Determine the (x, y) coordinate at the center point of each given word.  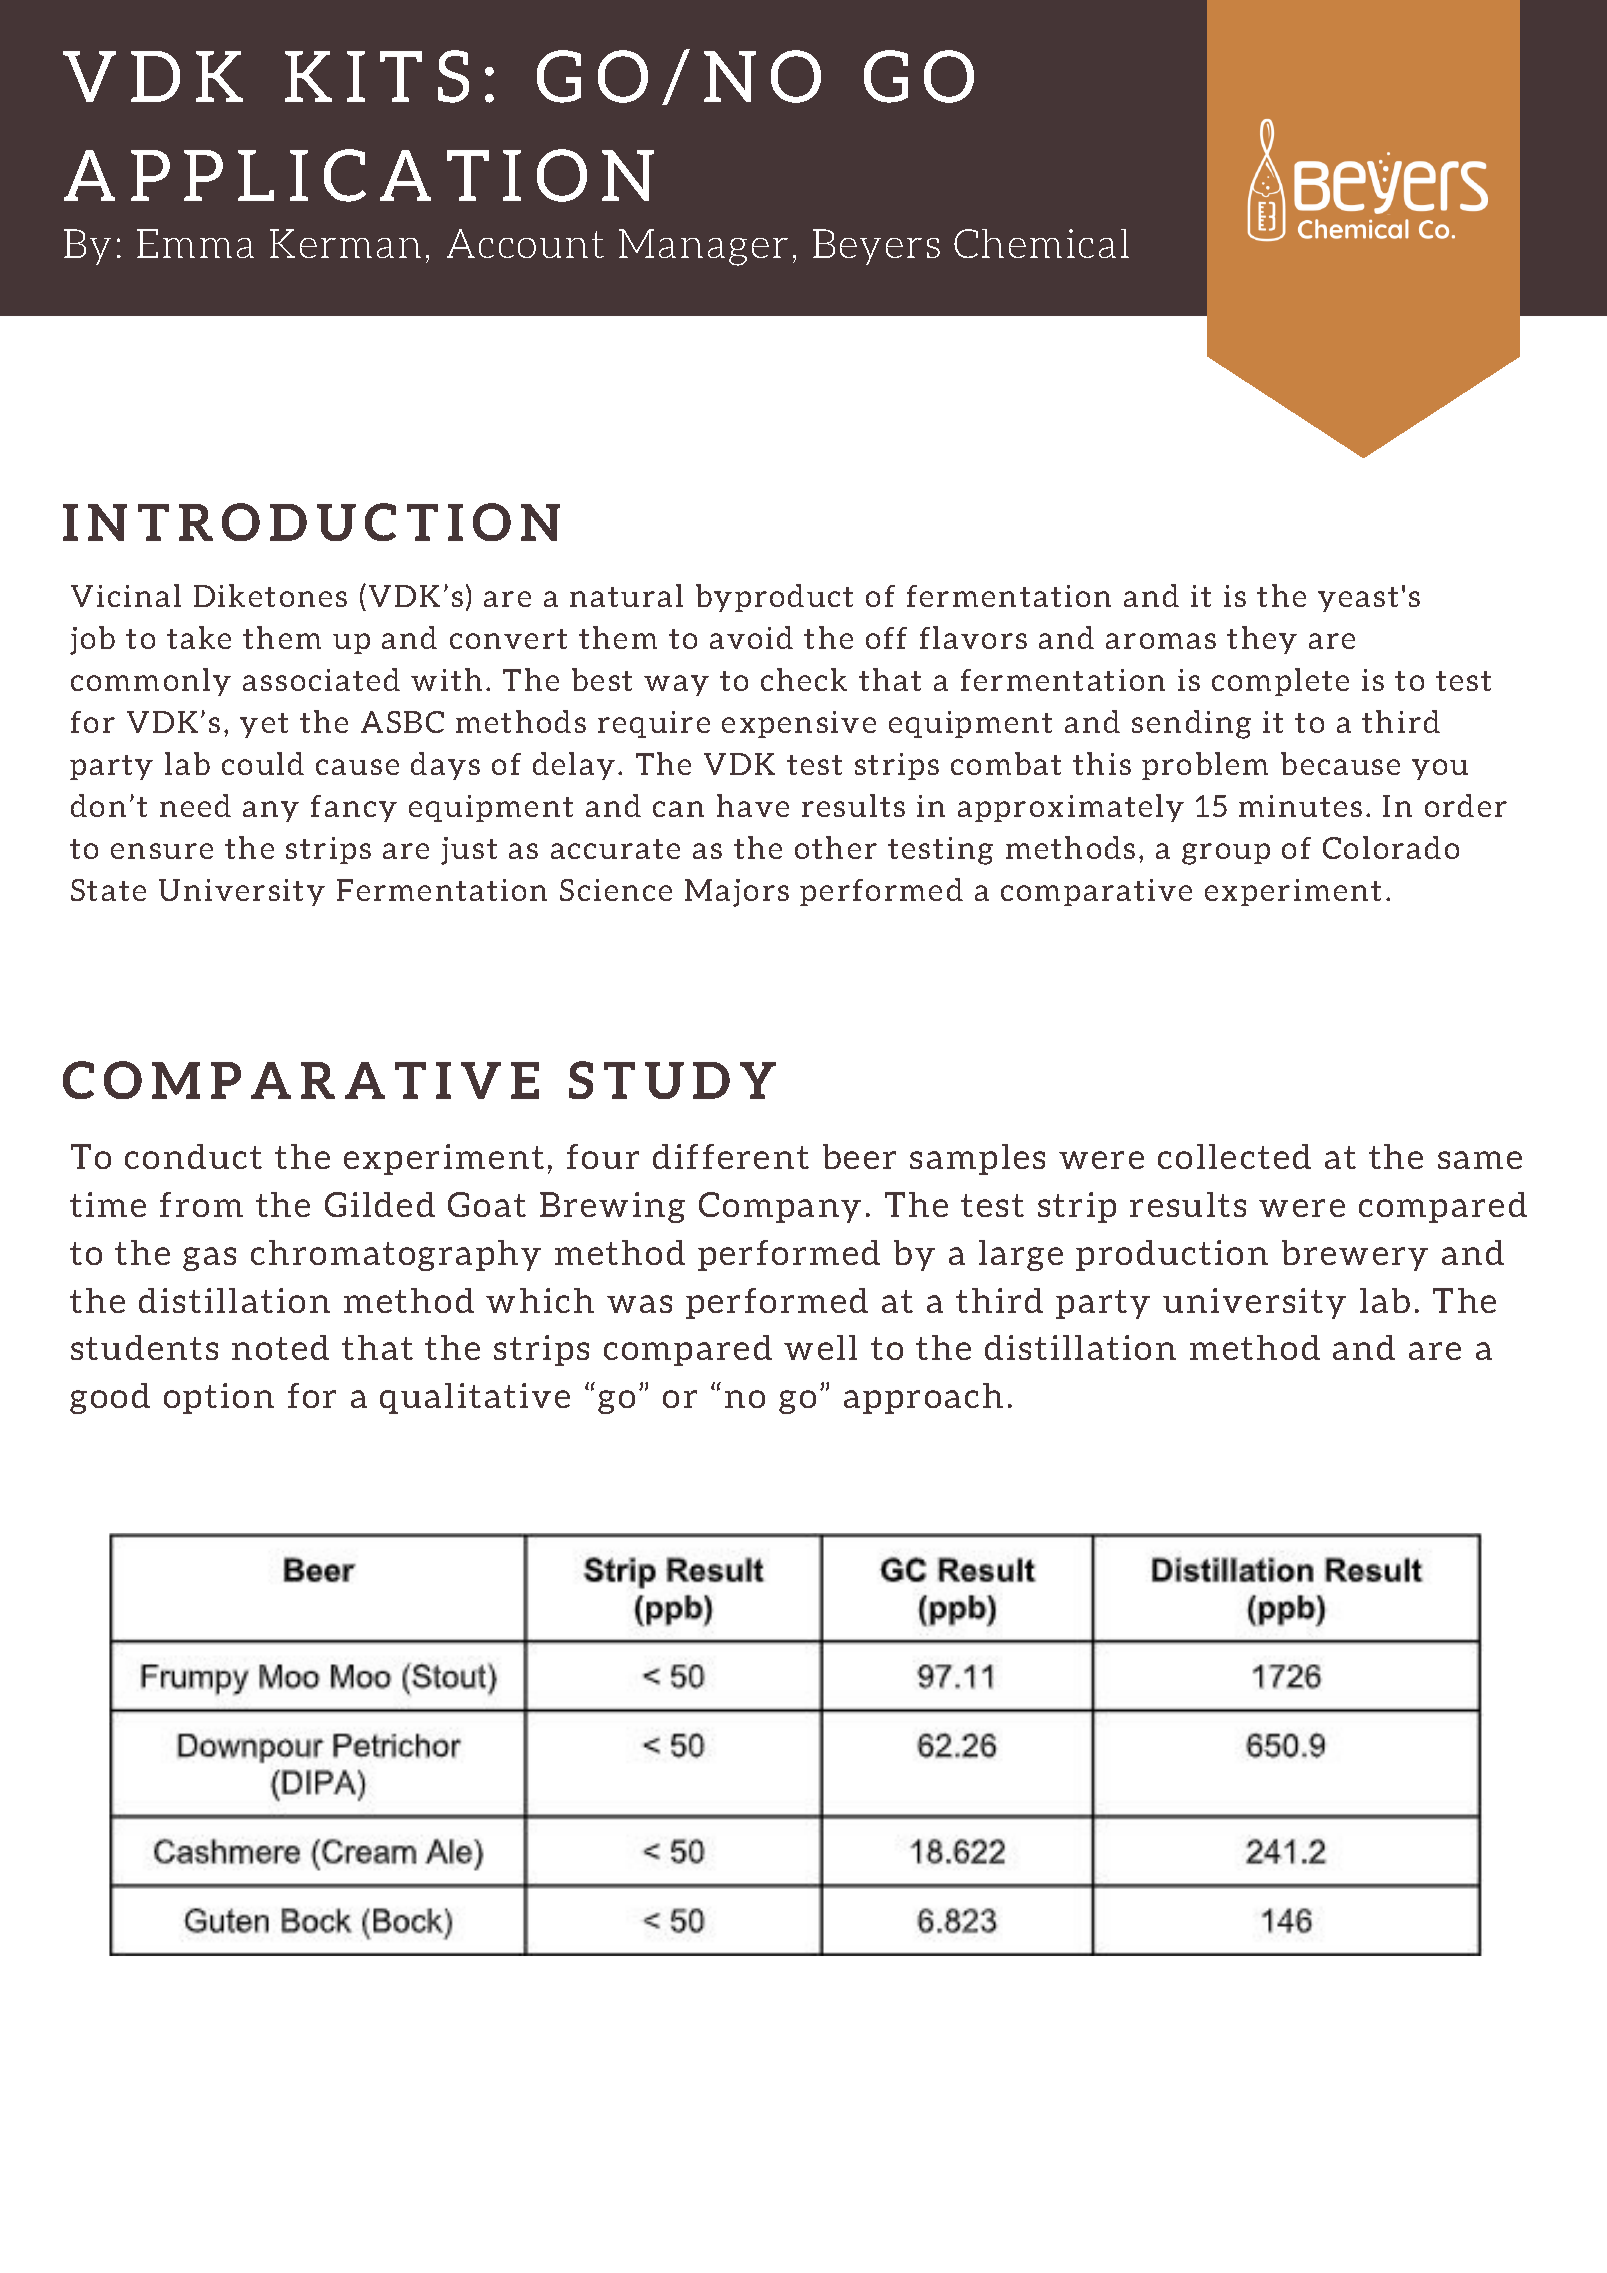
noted (280, 1347)
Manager (703, 247)
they (1262, 640)
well (820, 1347)
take (199, 637)
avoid (751, 637)
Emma (195, 243)
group (1226, 854)
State (108, 890)
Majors (737, 893)
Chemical (1041, 243)
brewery (1355, 1255)
